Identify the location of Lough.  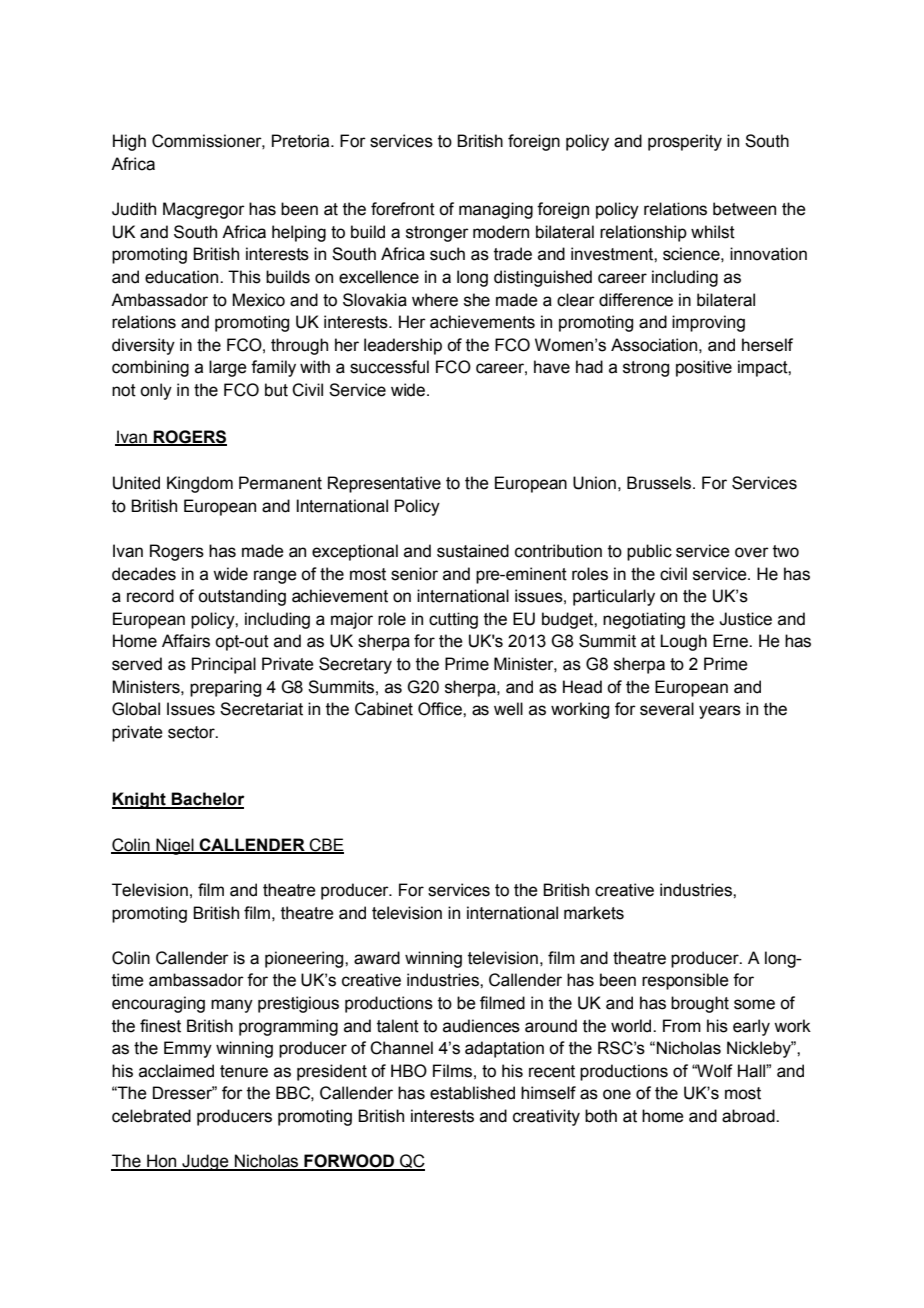
(683, 642).
